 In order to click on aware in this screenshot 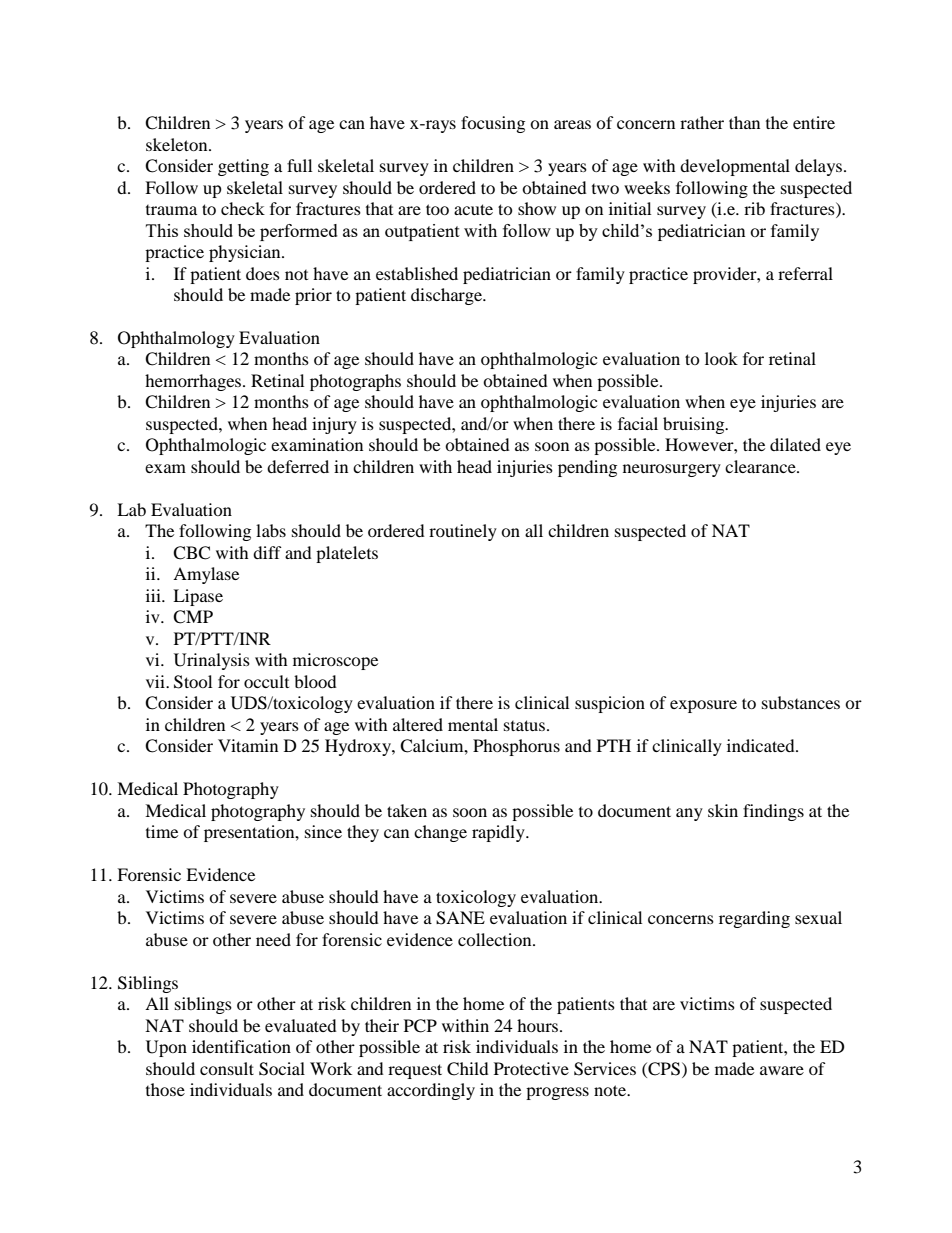, I will do `click(782, 1070)`.
